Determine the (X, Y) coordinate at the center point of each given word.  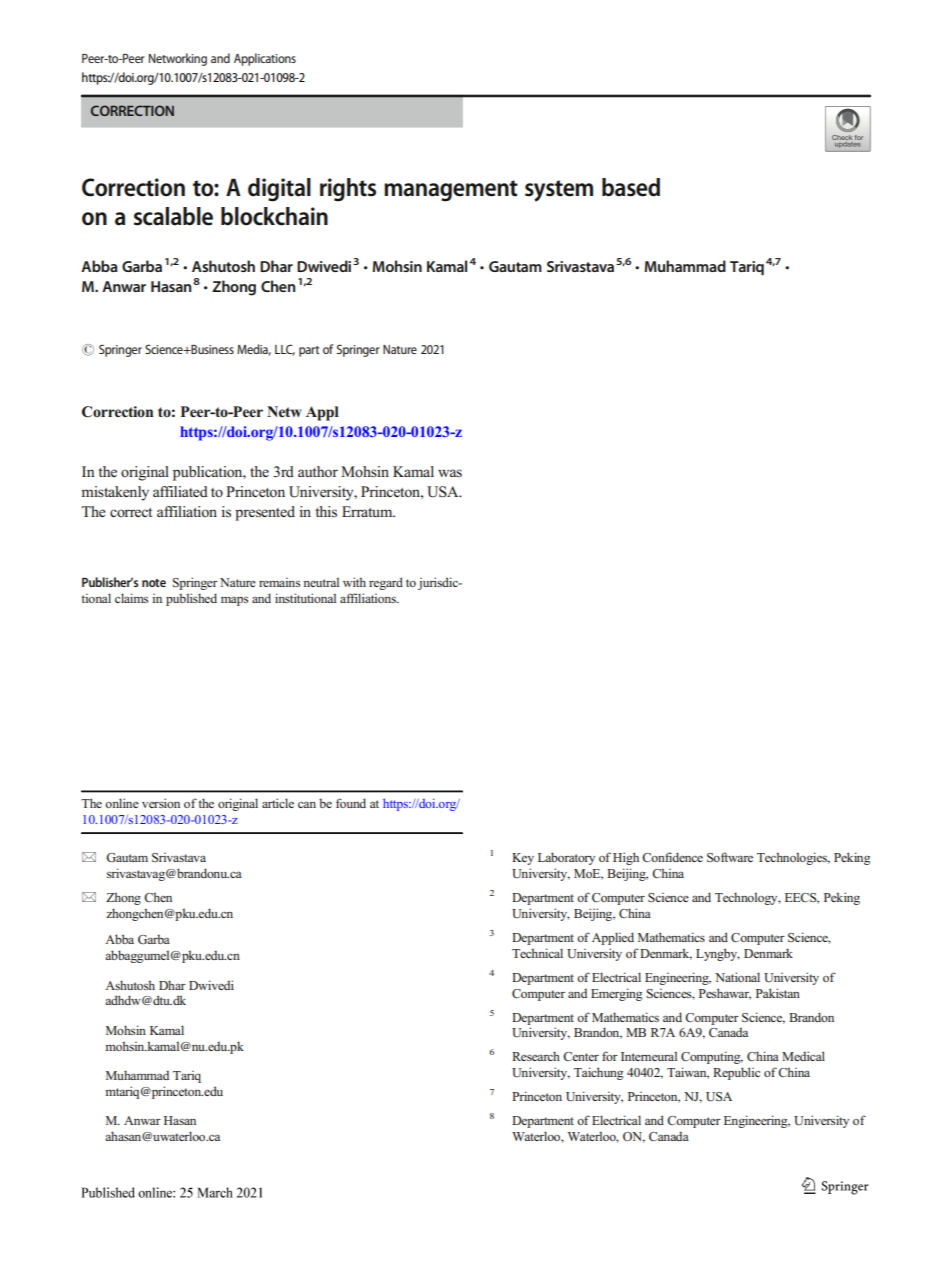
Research (536, 1056)
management (451, 191)
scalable (173, 216)
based (631, 187)
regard (386, 583)
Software (730, 857)
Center (581, 1056)
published (191, 599)
